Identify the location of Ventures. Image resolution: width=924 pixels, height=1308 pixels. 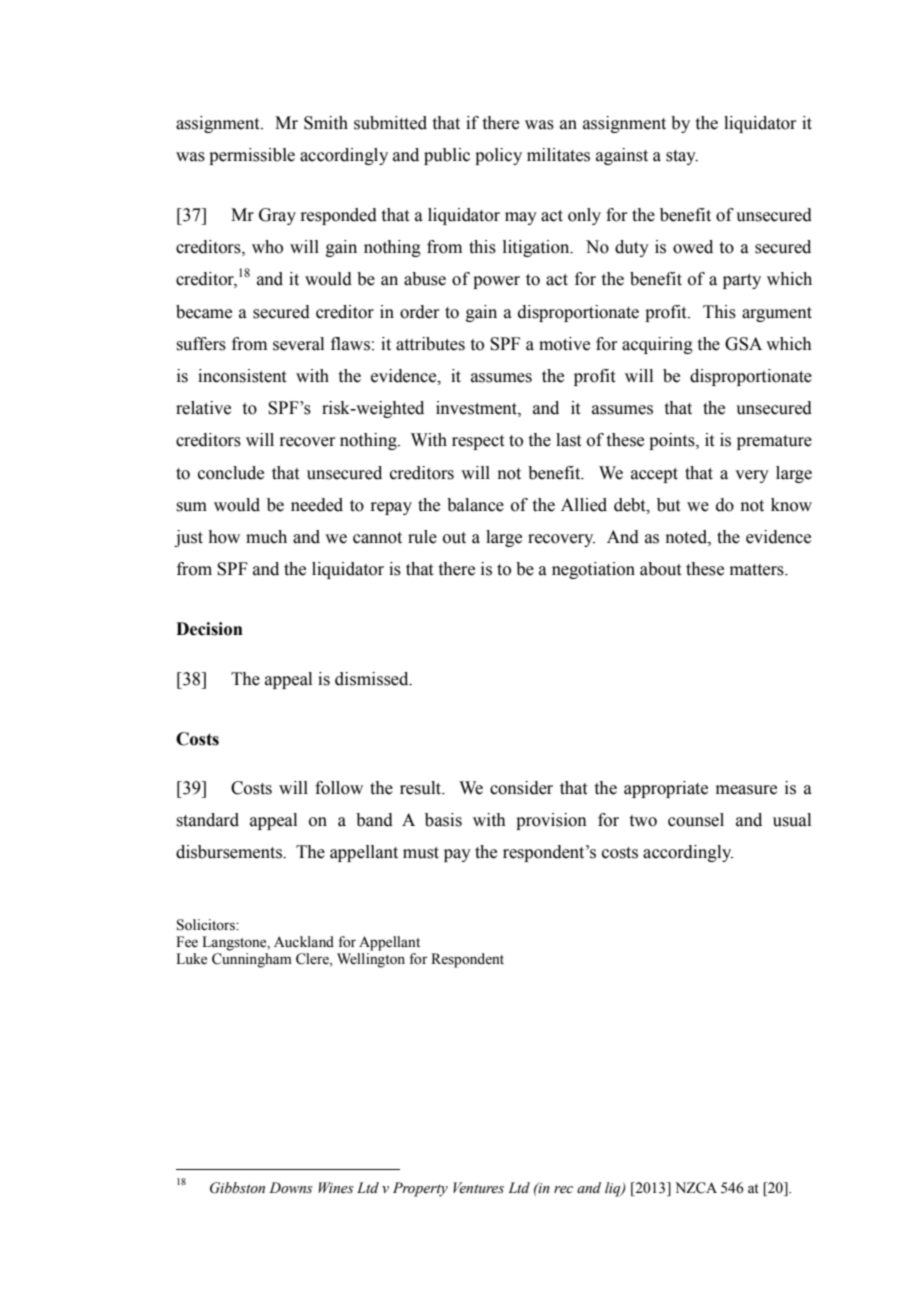
(478, 1188).
